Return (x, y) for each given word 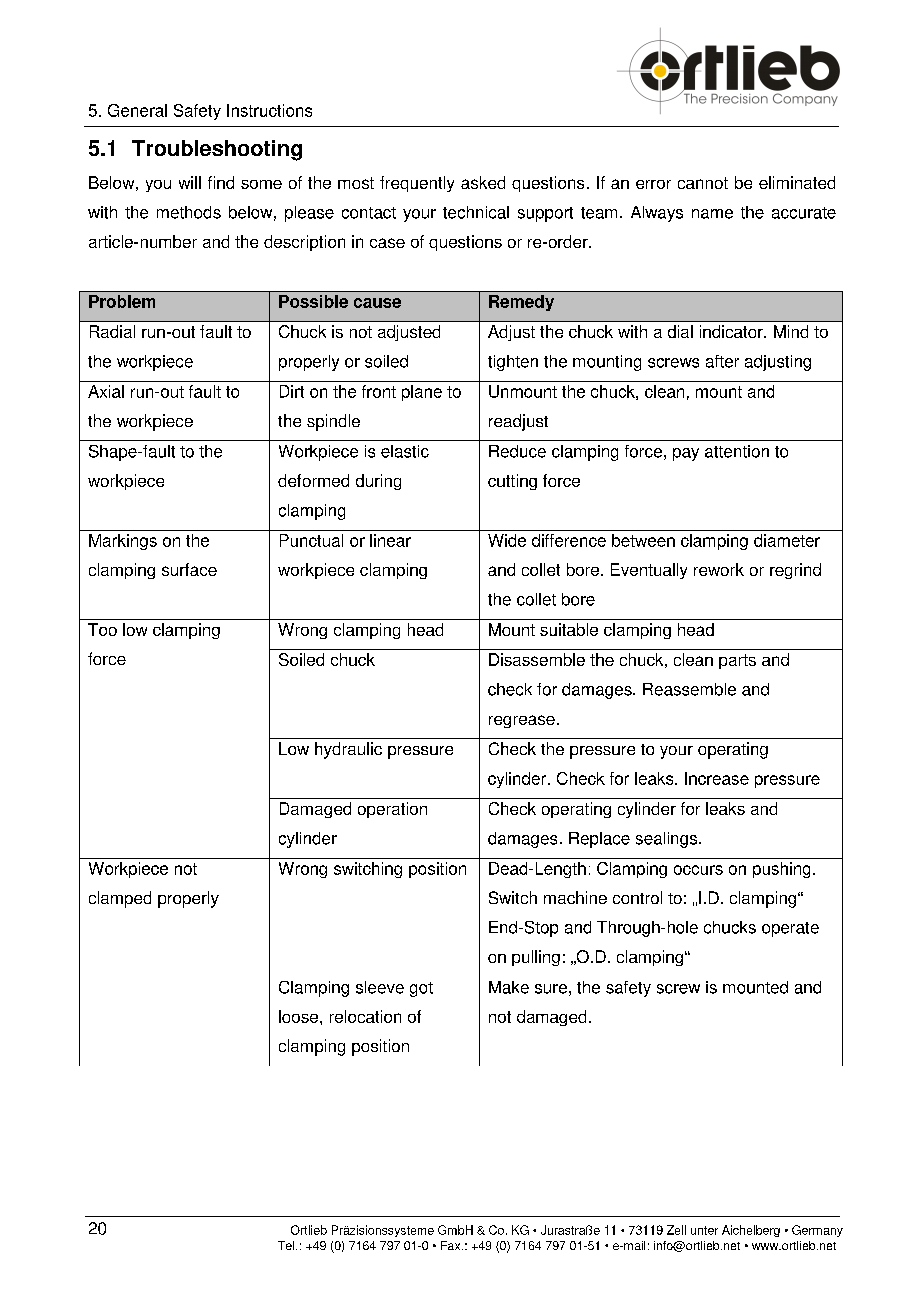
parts (737, 661)
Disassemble (537, 659)
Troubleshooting (217, 150)
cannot (703, 183)
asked (483, 182)
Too (102, 629)
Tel (287, 1245)
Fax (452, 1245)
